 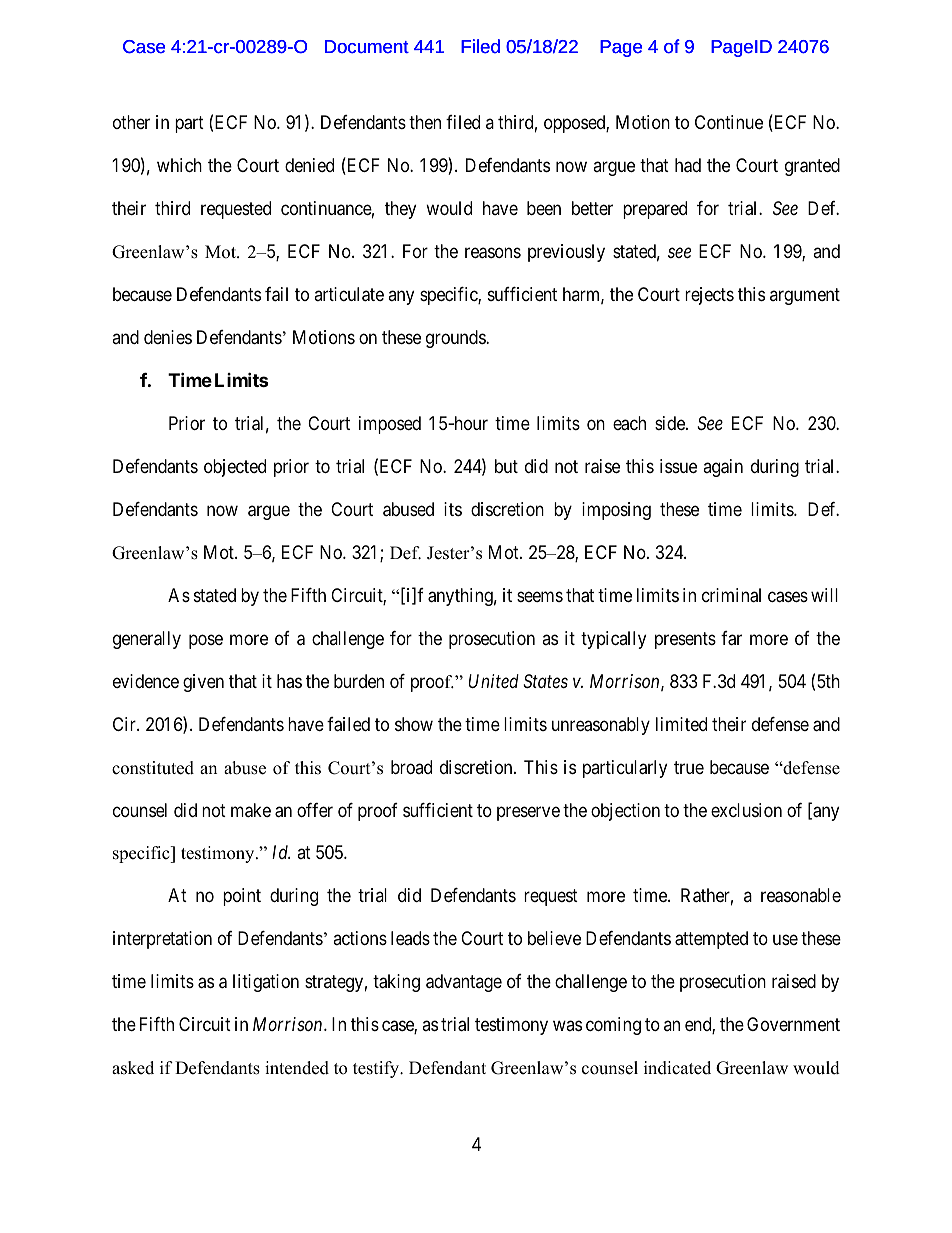 I want to click on grounds, so click(x=456, y=339).
